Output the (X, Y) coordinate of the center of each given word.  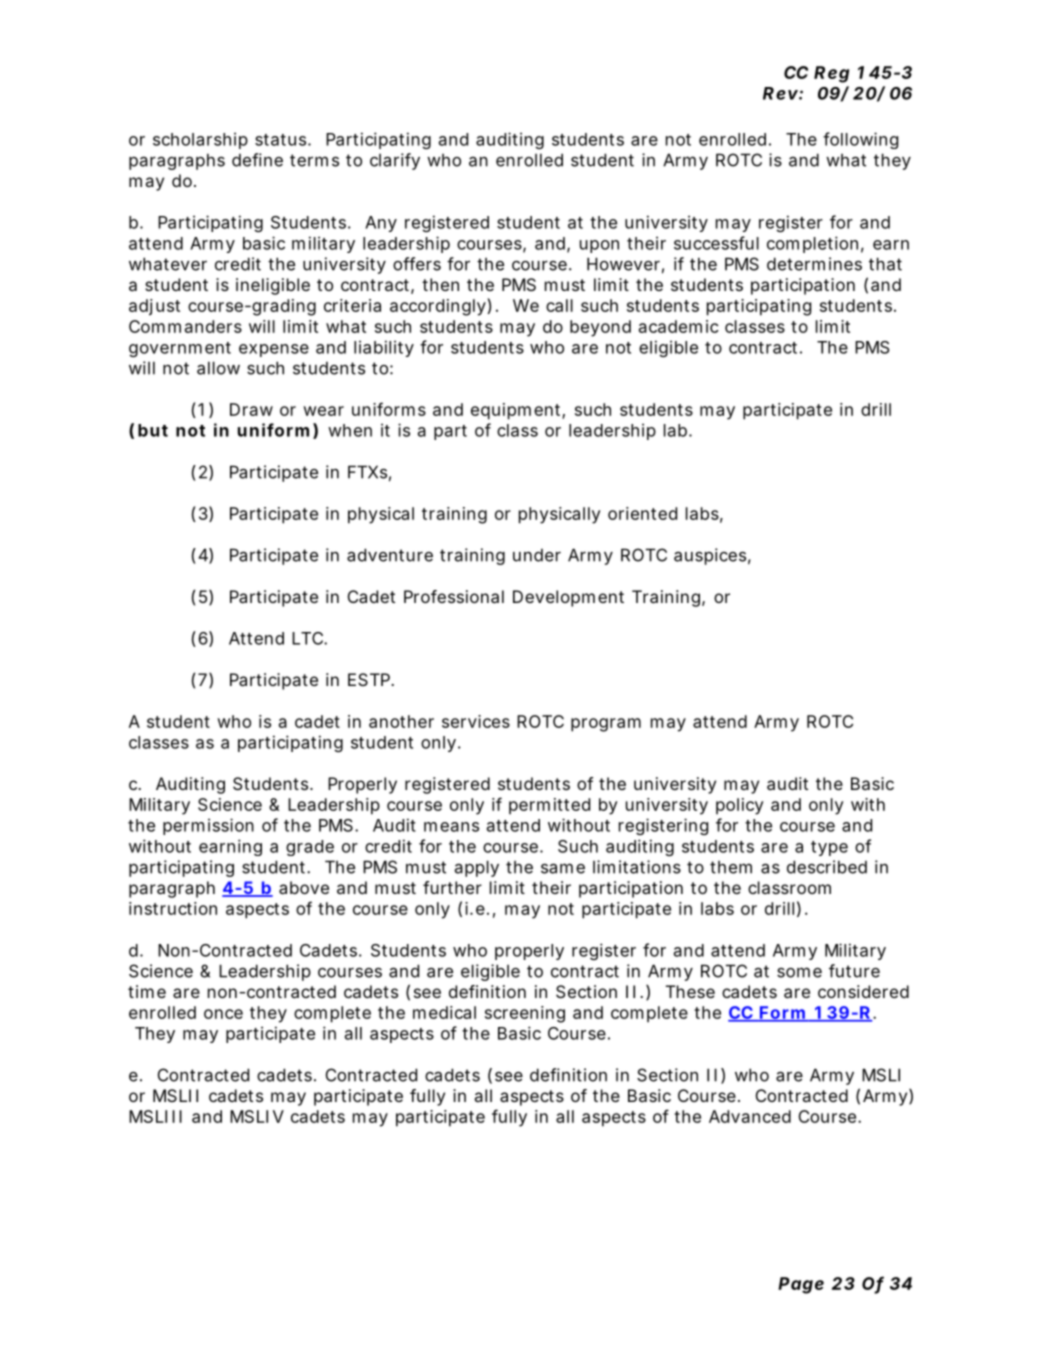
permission (208, 826)
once (223, 1014)
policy (740, 806)
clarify (395, 161)
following (860, 140)
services (476, 721)
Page (801, 1285)
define (257, 160)
